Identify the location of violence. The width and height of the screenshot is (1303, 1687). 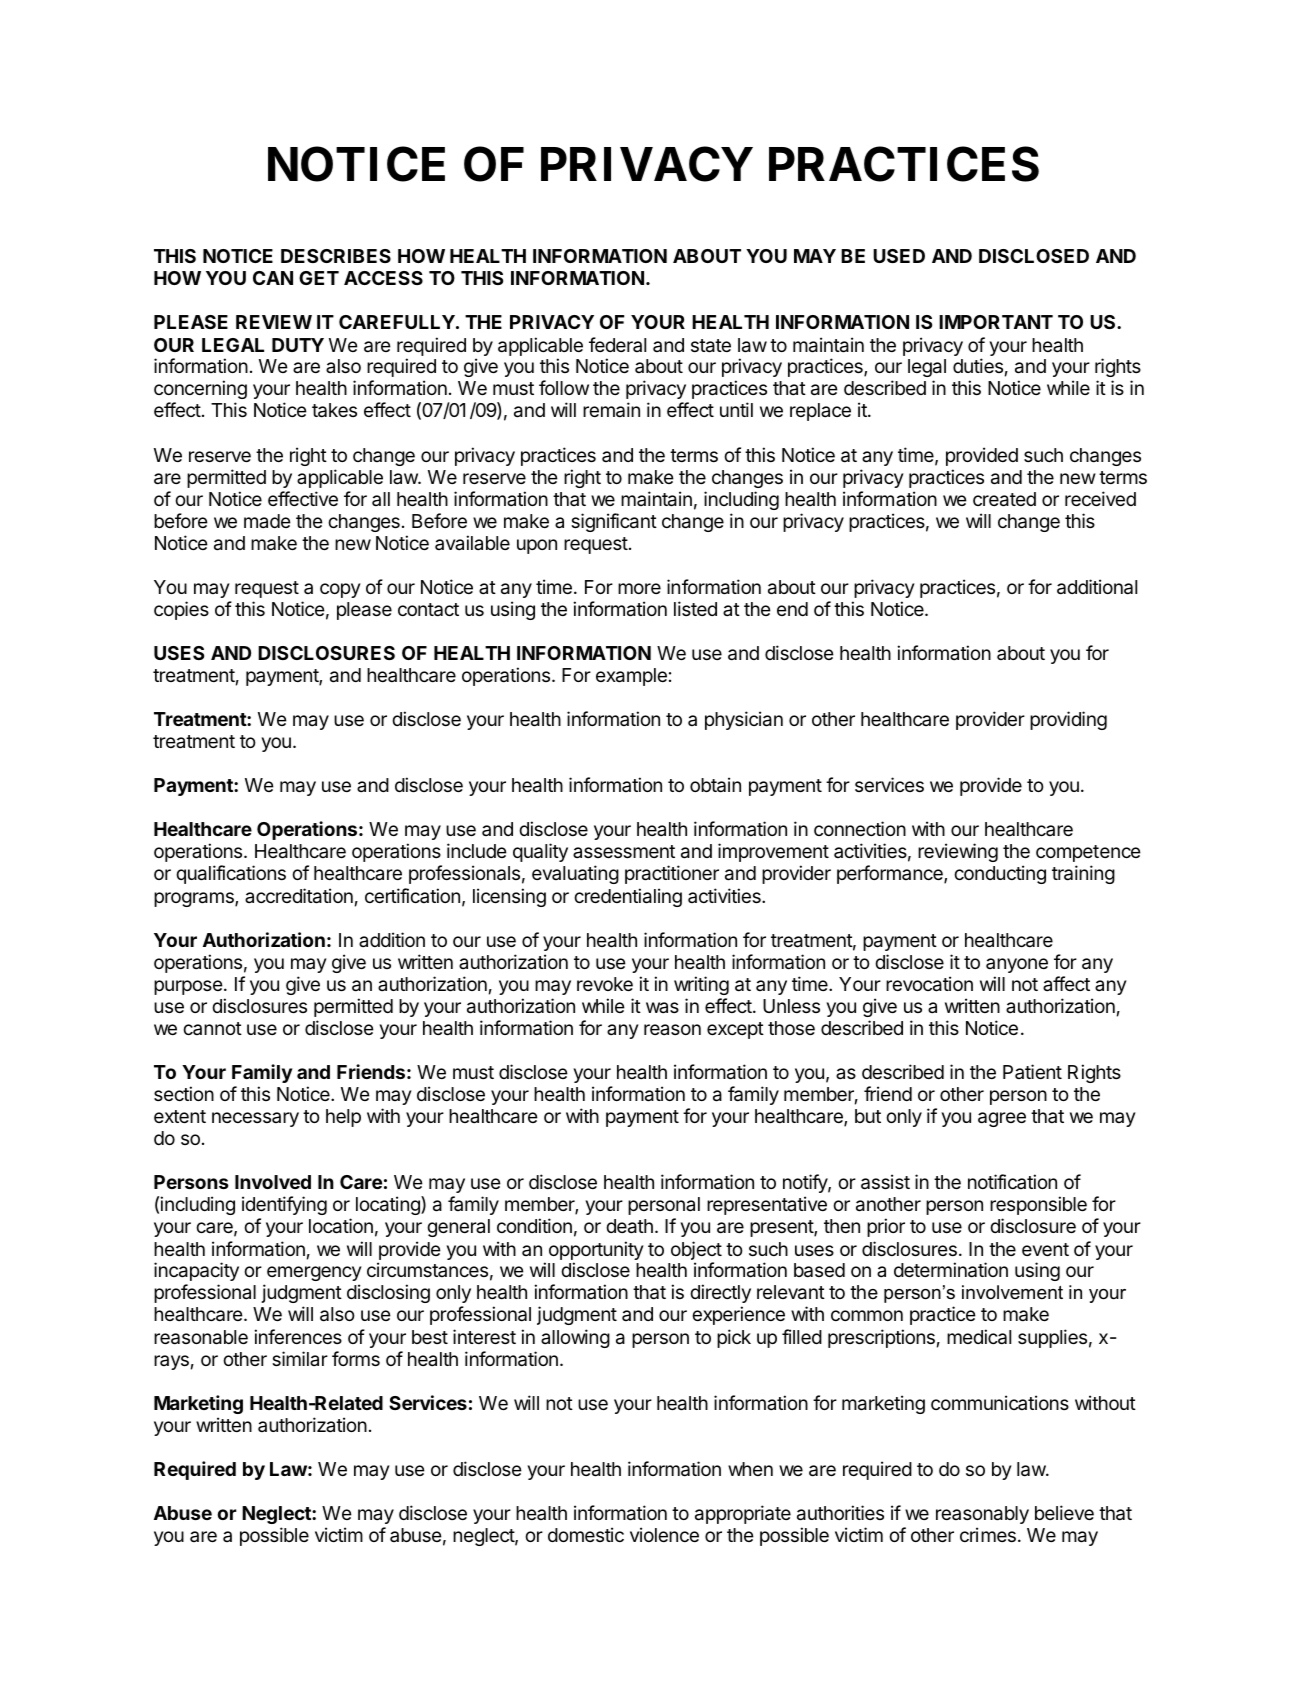
(664, 1534).
